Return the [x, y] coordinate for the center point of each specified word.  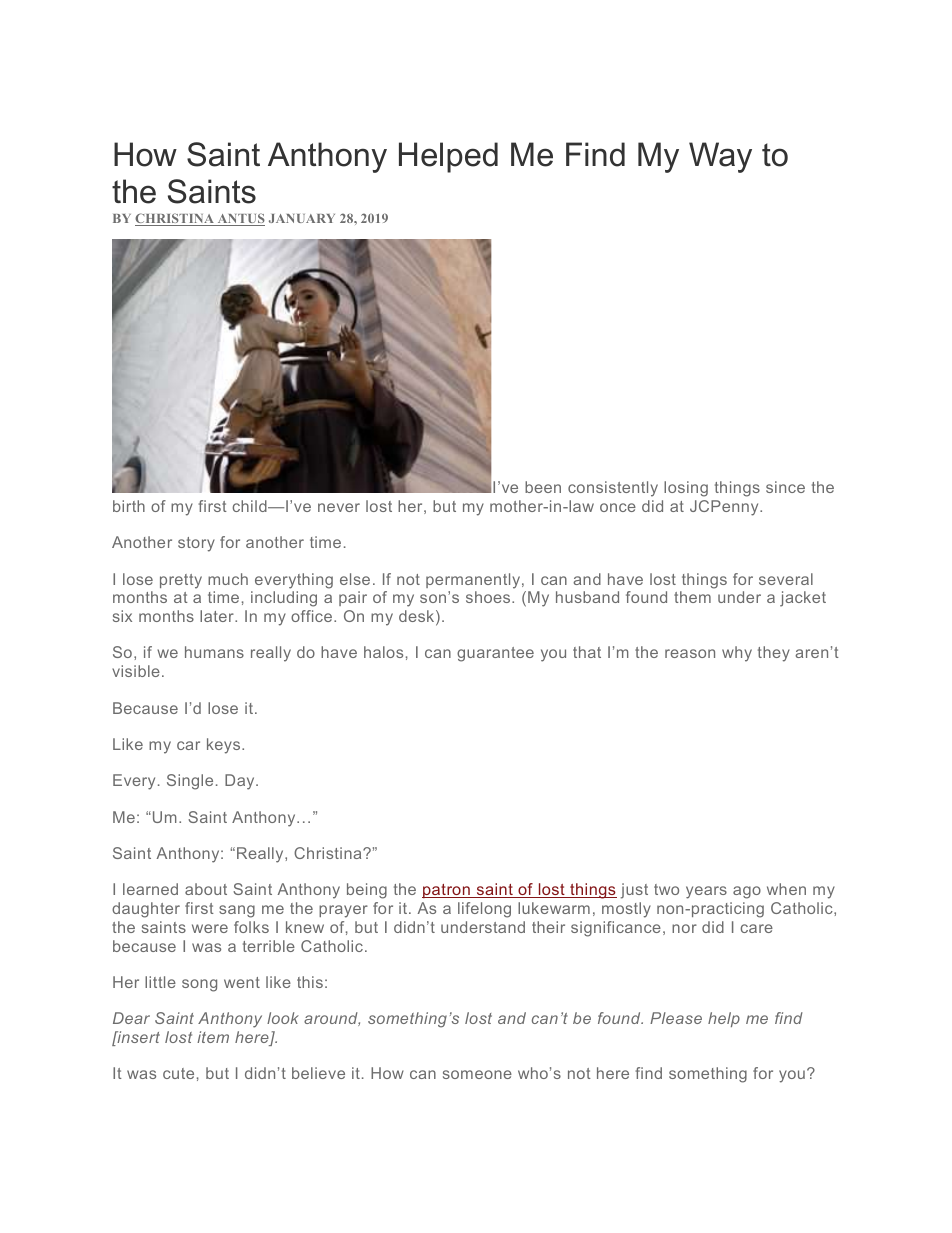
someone [477, 1074]
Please [676, 1018]
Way [720, 157]
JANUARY [302, 218]
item [213, 1037]
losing [686, 489]
